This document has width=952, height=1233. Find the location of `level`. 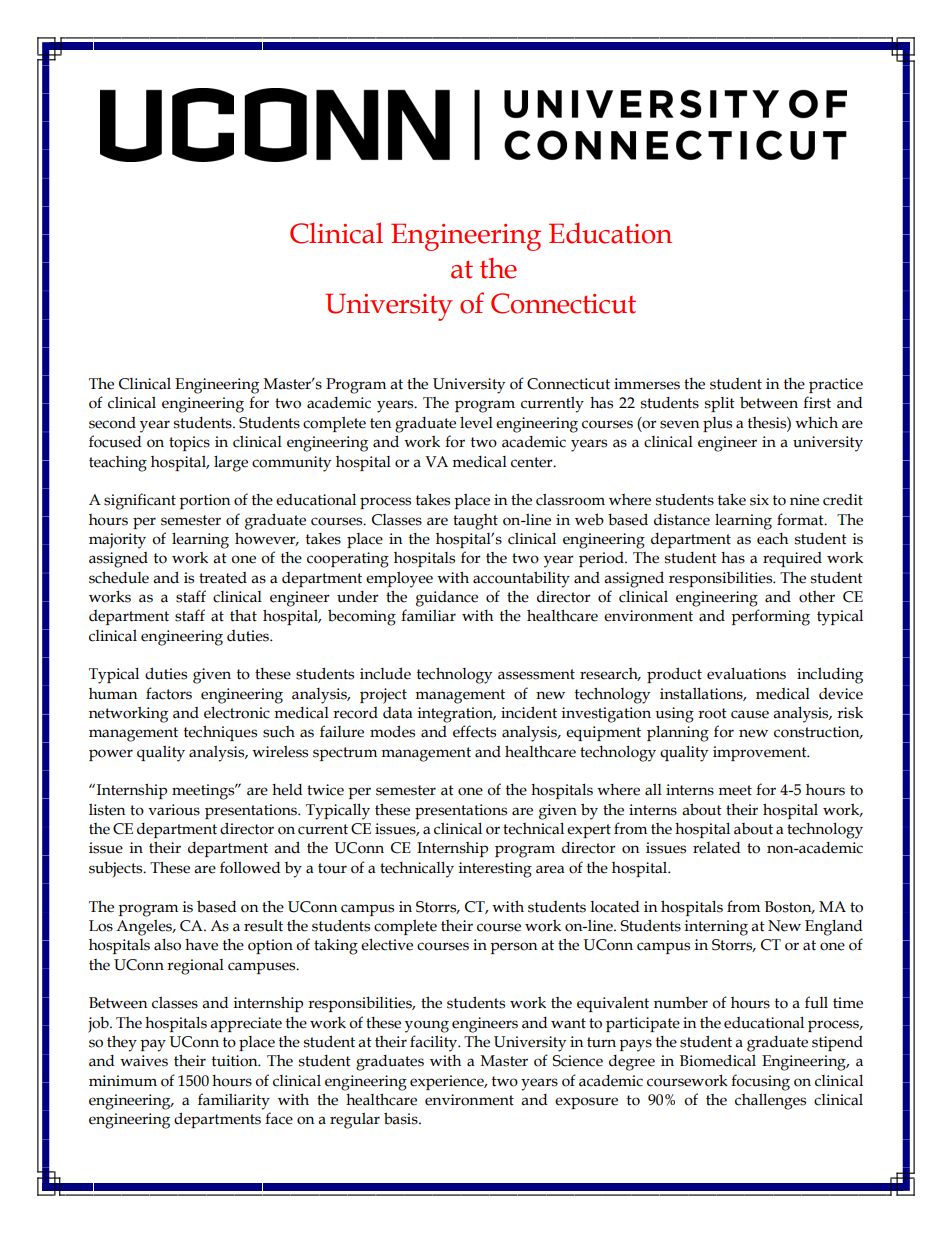

level is located at coordinates (476, 423).
